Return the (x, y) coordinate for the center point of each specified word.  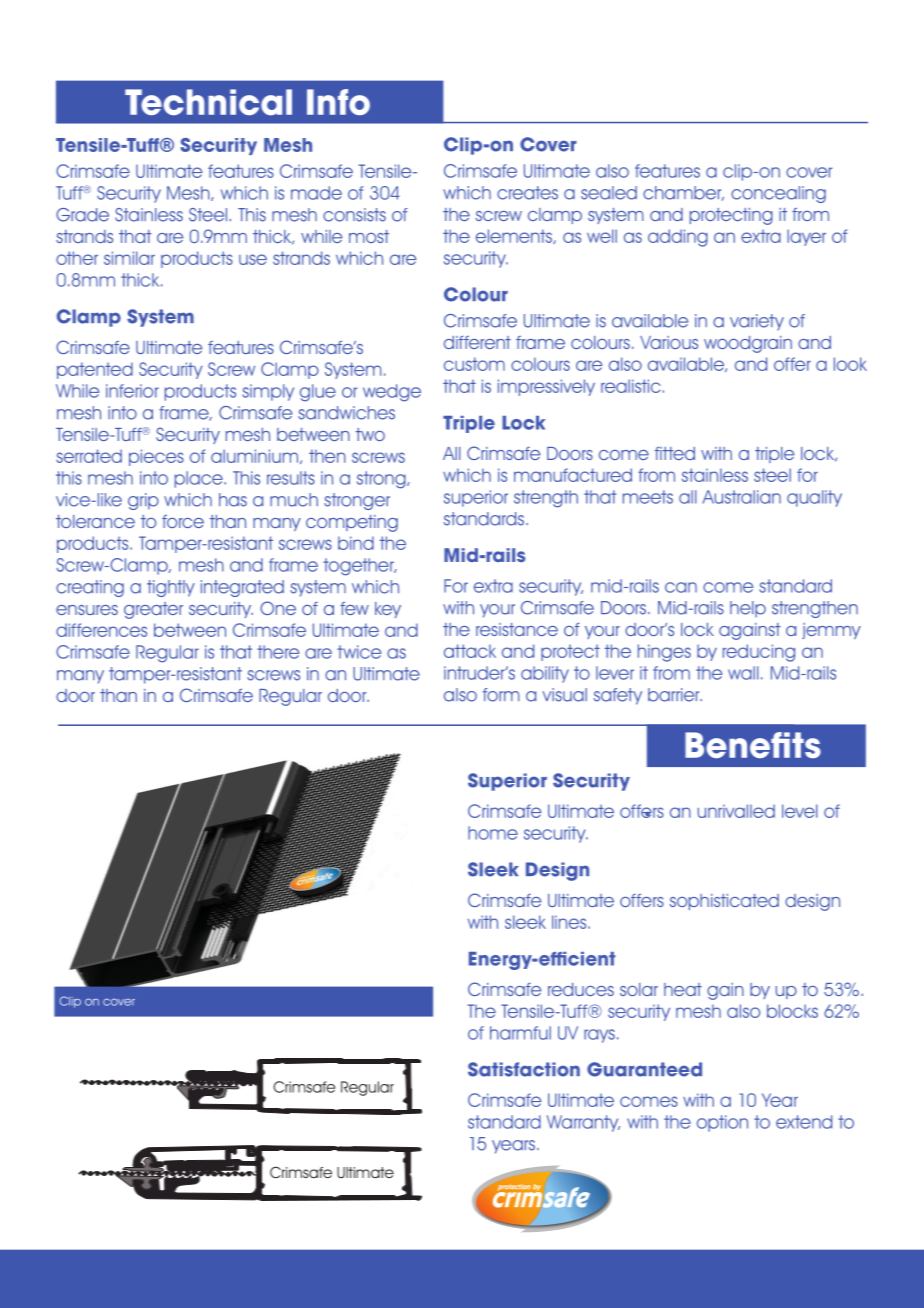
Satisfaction (524, 1069)
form (501, 695)
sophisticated (724, 902)
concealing (778, 194)
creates (527, 193)
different (477, 342)
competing (352, 523)
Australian (741, 497)
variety (757, 322)
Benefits (753, 745)
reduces (581, 989)
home (493, 833)
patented (95, 370)
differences (101, 630)
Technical (208, 102)
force (183, 521)
